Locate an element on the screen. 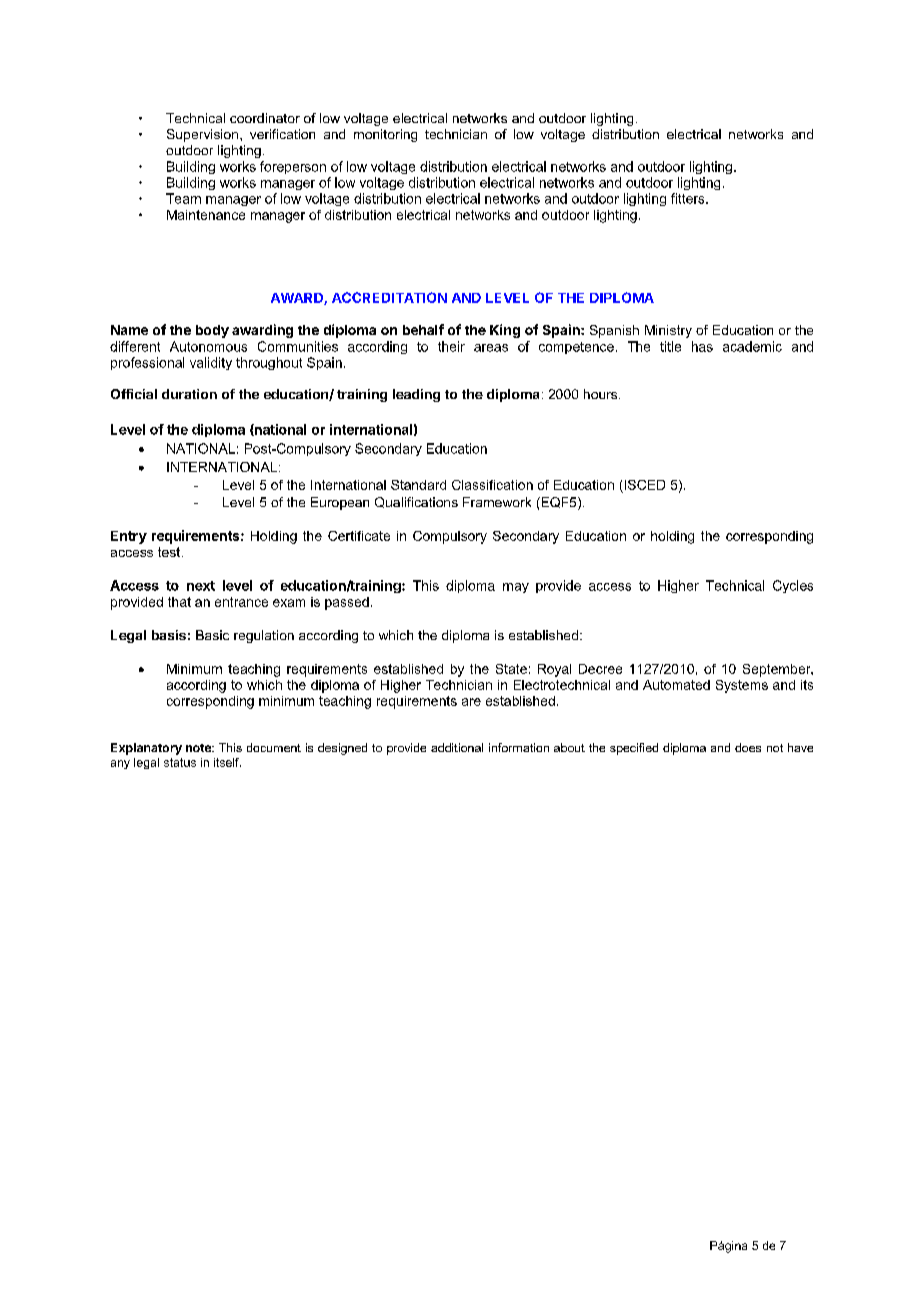 The height and width of the screenshot is (1308, 924). fitters is located at coordinates (689, 198).
